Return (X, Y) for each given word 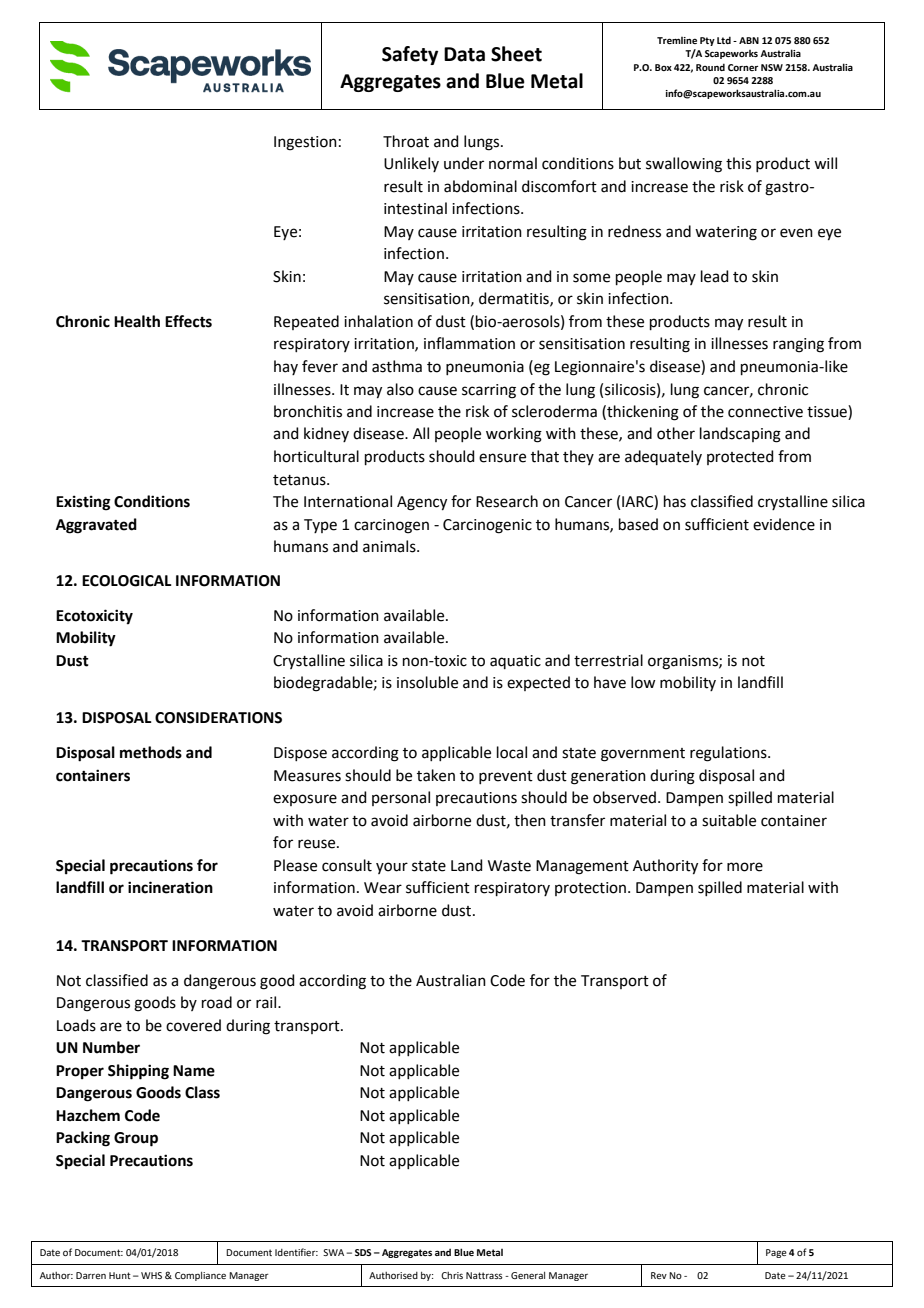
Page (776, 1253)
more (745, 867)
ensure (502, 458)
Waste (509, 866)
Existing (83, 503)
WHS (151, 1275)
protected (740, 457)
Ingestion (305, 143)
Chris (452, 1275)
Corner (743, 67)
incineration (170, 887)
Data (464, 54)
